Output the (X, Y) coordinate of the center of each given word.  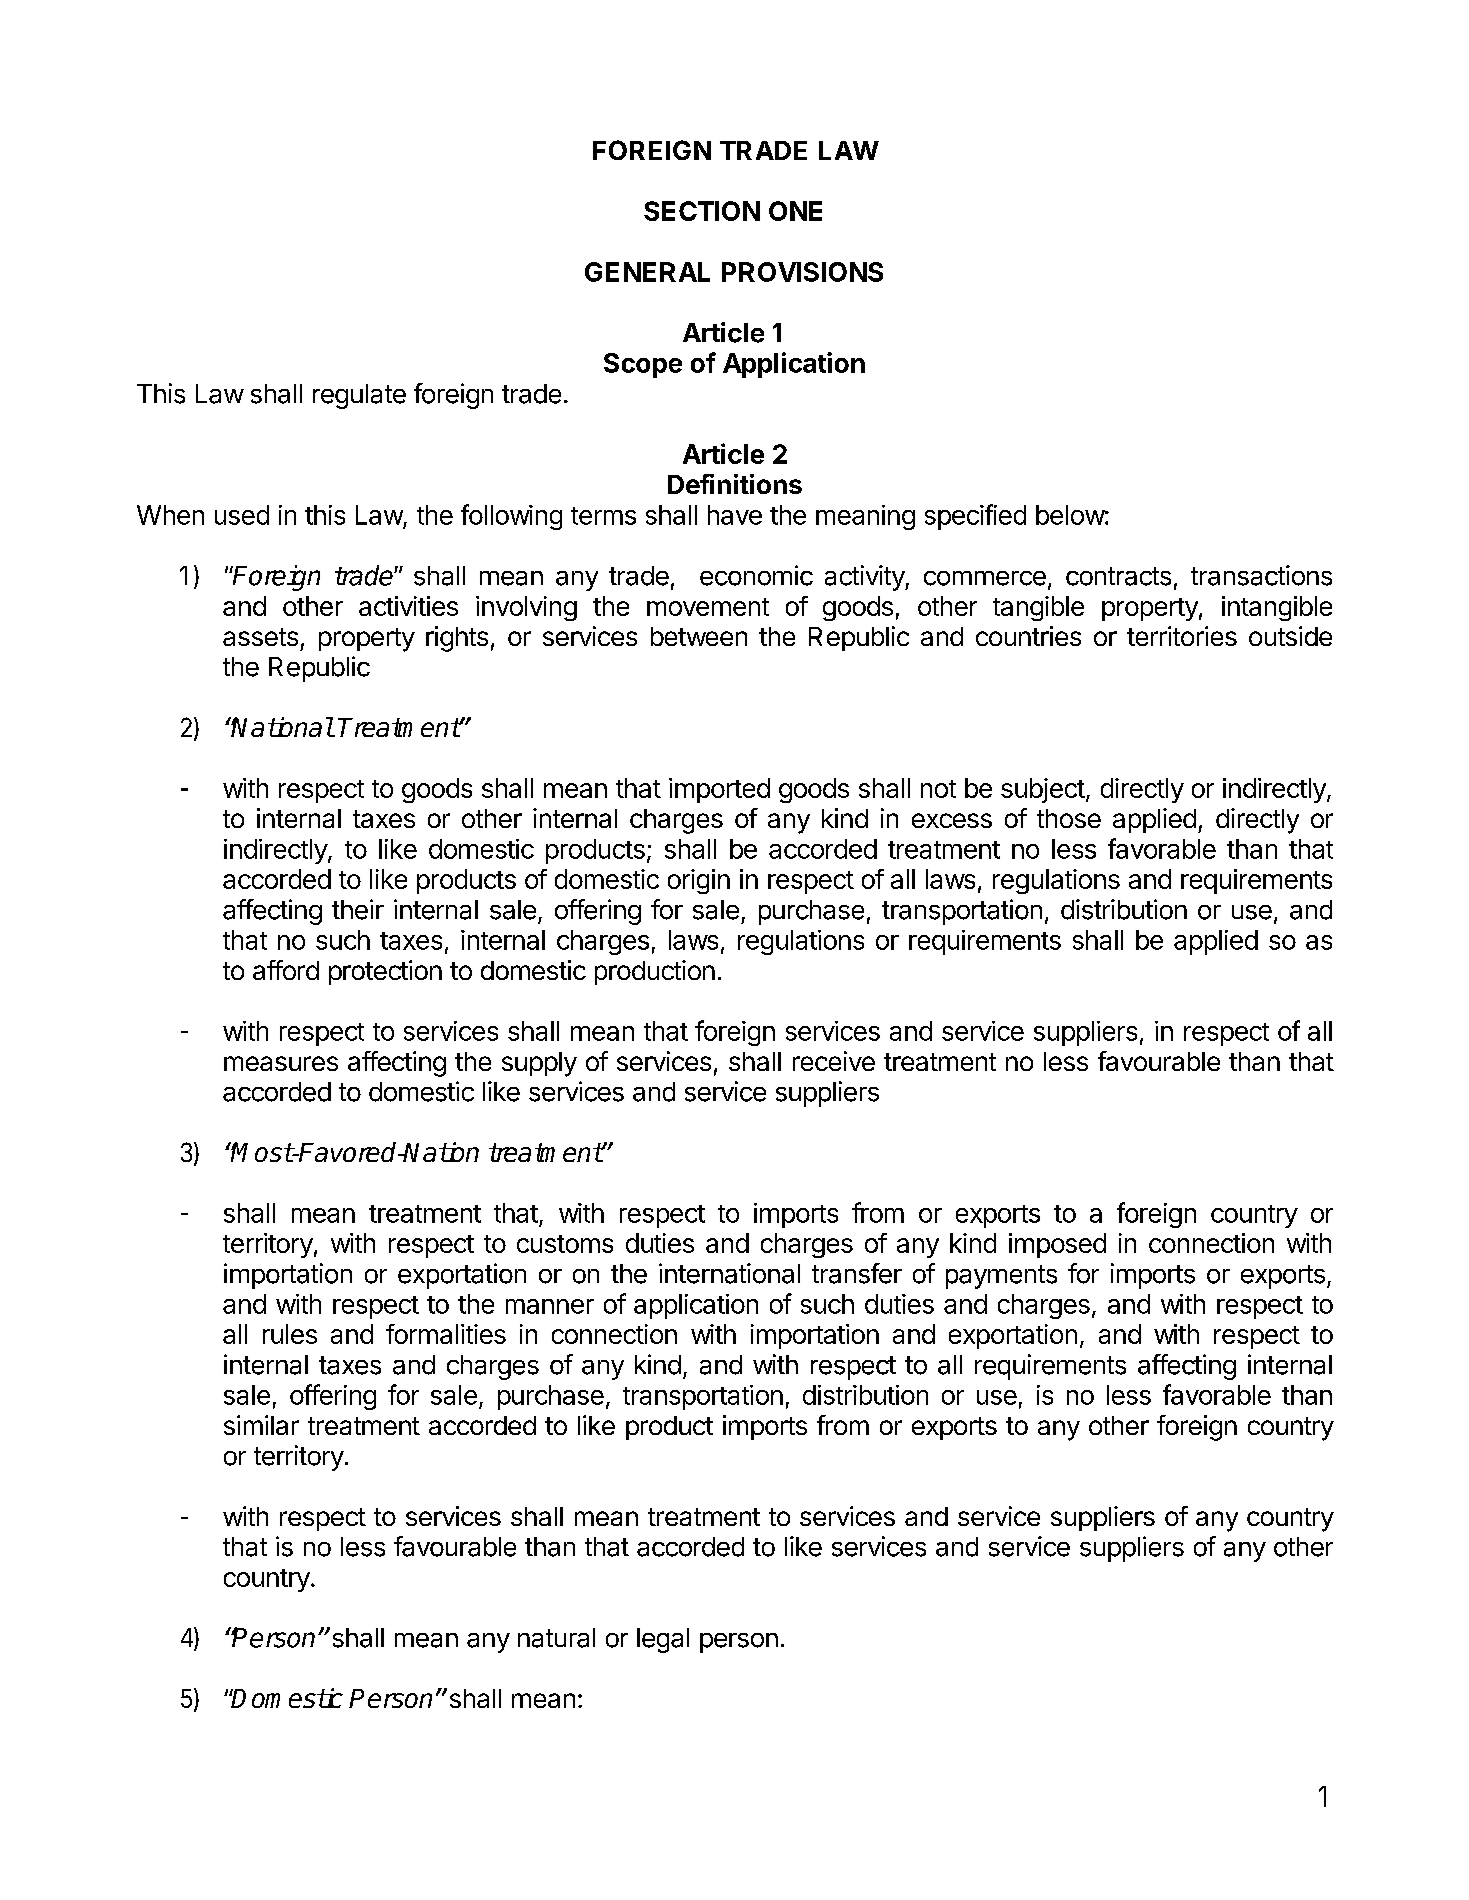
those (1069, 818)
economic (756, 575)
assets (260, 637)
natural (556, 1638)
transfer (857, 1273)
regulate (359, 396)
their (358, 909)
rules (290, 1334)
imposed (1057, 1245)
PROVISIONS (802, 272)
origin (699, 881)
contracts (1118, 576)
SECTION (702, 211)
